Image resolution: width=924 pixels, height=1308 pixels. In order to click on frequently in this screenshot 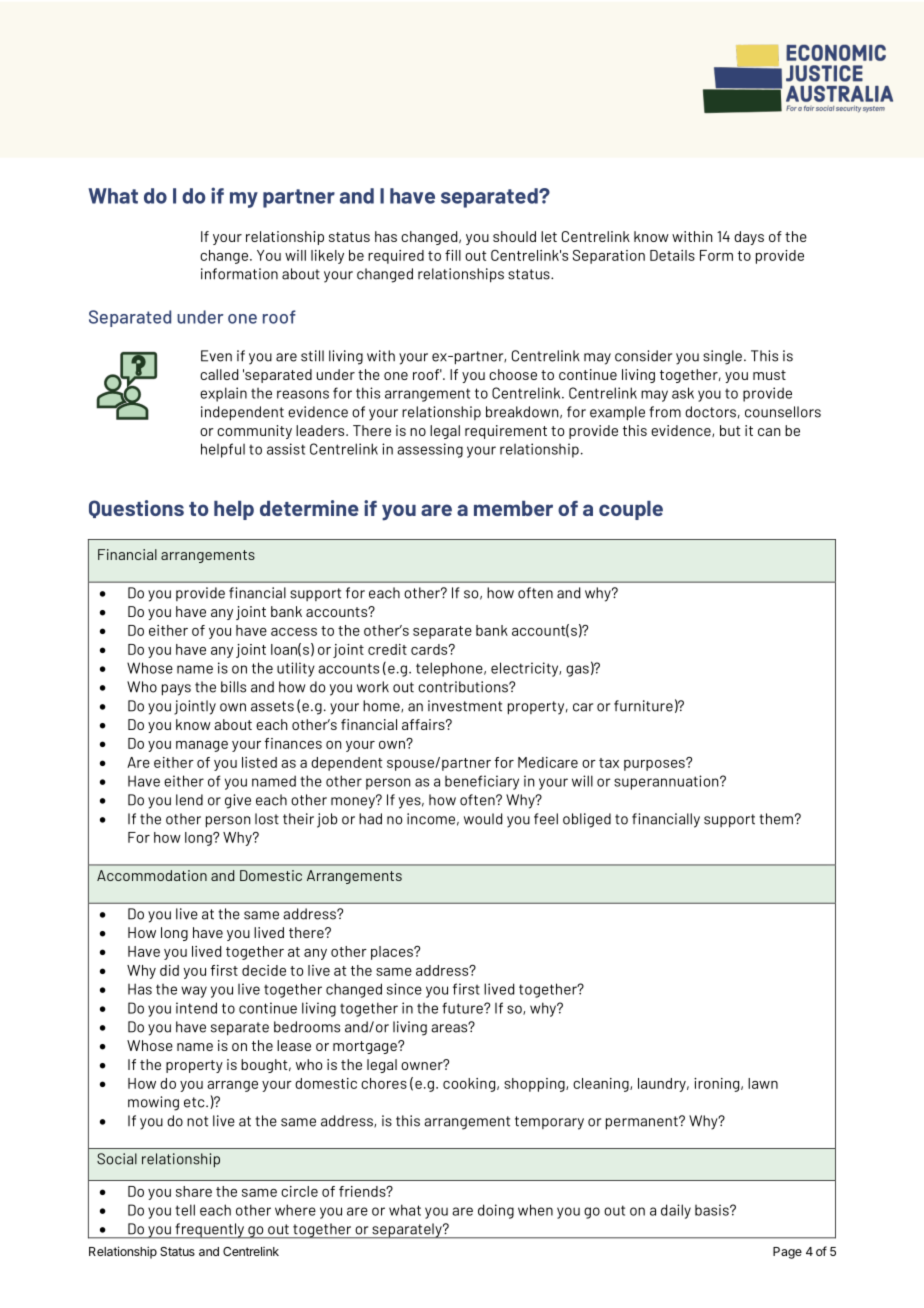, I will do `click(209, 1231)`.
